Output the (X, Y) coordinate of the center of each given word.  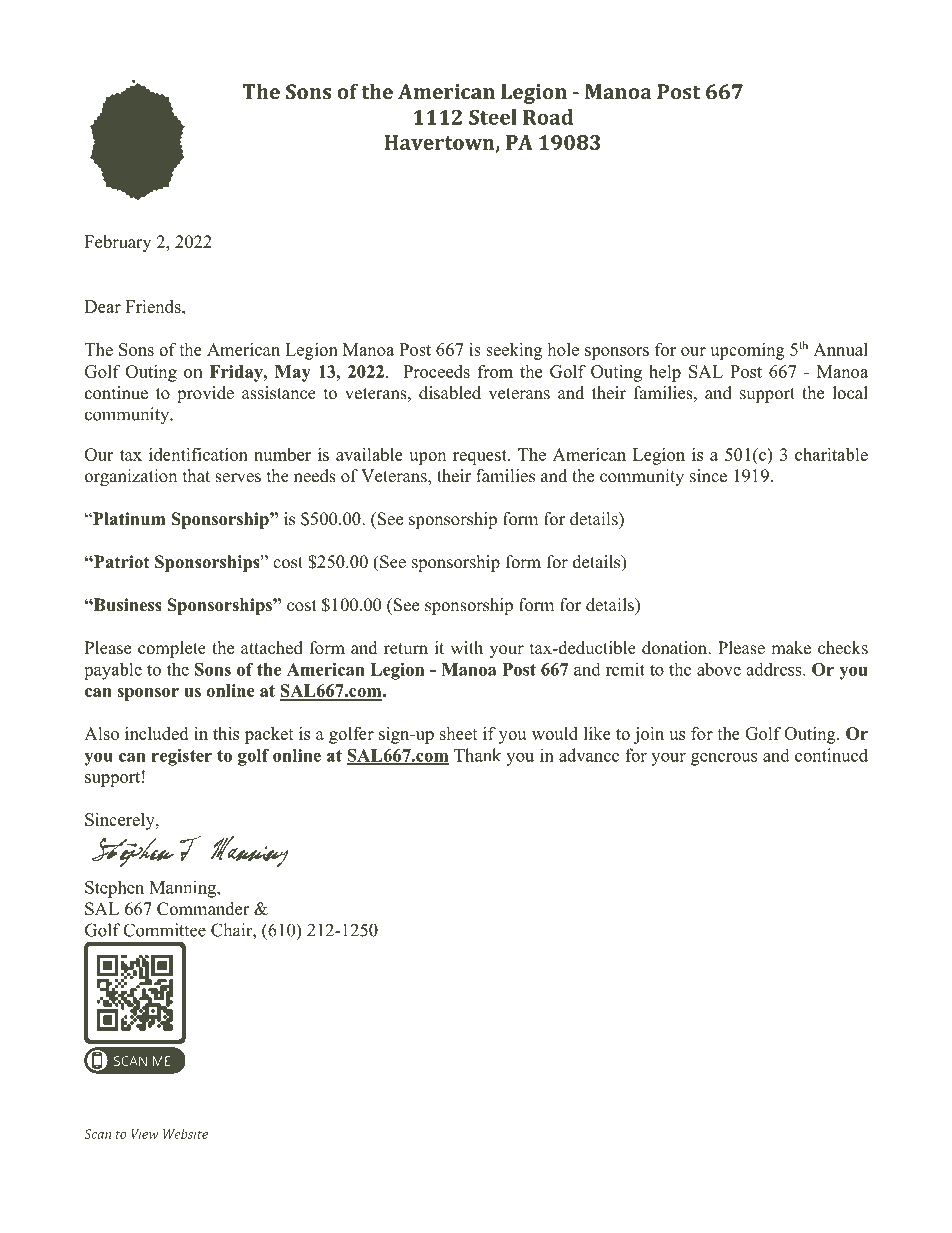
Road (548, 117)
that (196, 475)
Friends (154, 306)
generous (724, 759)
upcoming (747, 351)
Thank (477, 755)
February (118, 243)
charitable (831, 454)
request (481, 457)
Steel (493, 117)
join (649, 735)
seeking (514, 351)
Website (185, 1134)
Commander (203, 909)
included (156, 733)
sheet (459, 733)
